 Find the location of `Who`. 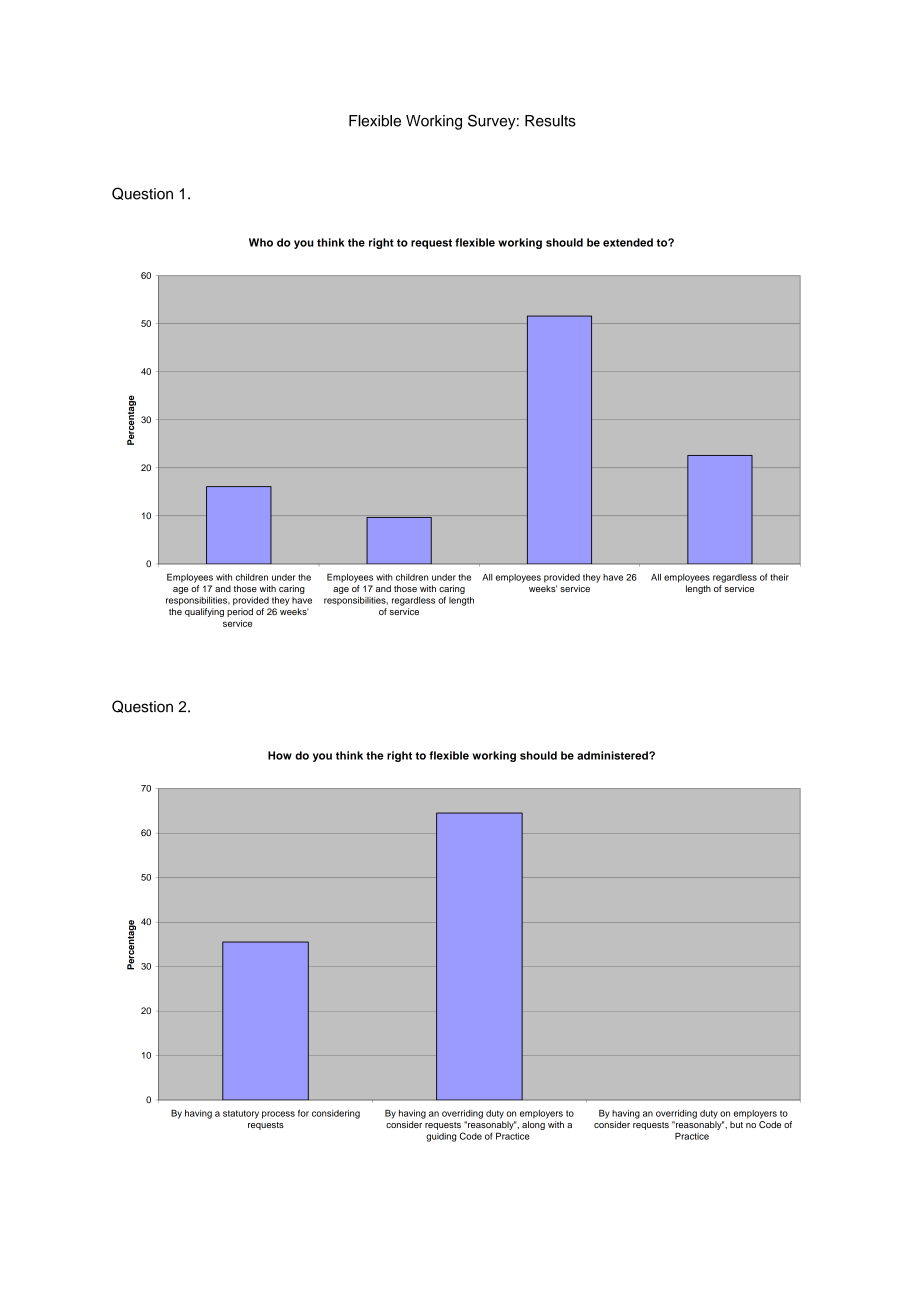

Who is located at coordinates (261, 242).
